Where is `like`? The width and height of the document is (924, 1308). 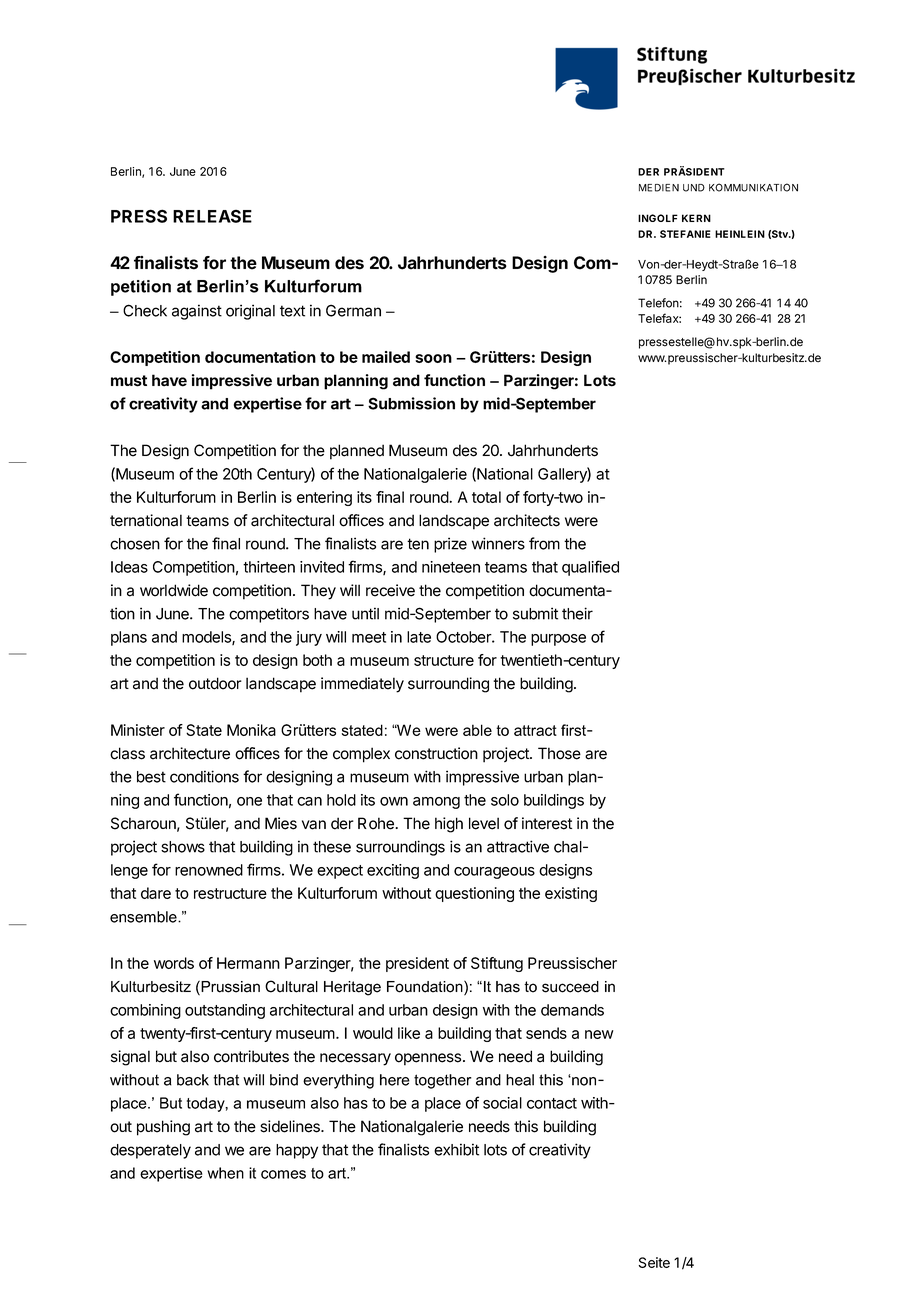 like is located at coordinates (409, 1033).
